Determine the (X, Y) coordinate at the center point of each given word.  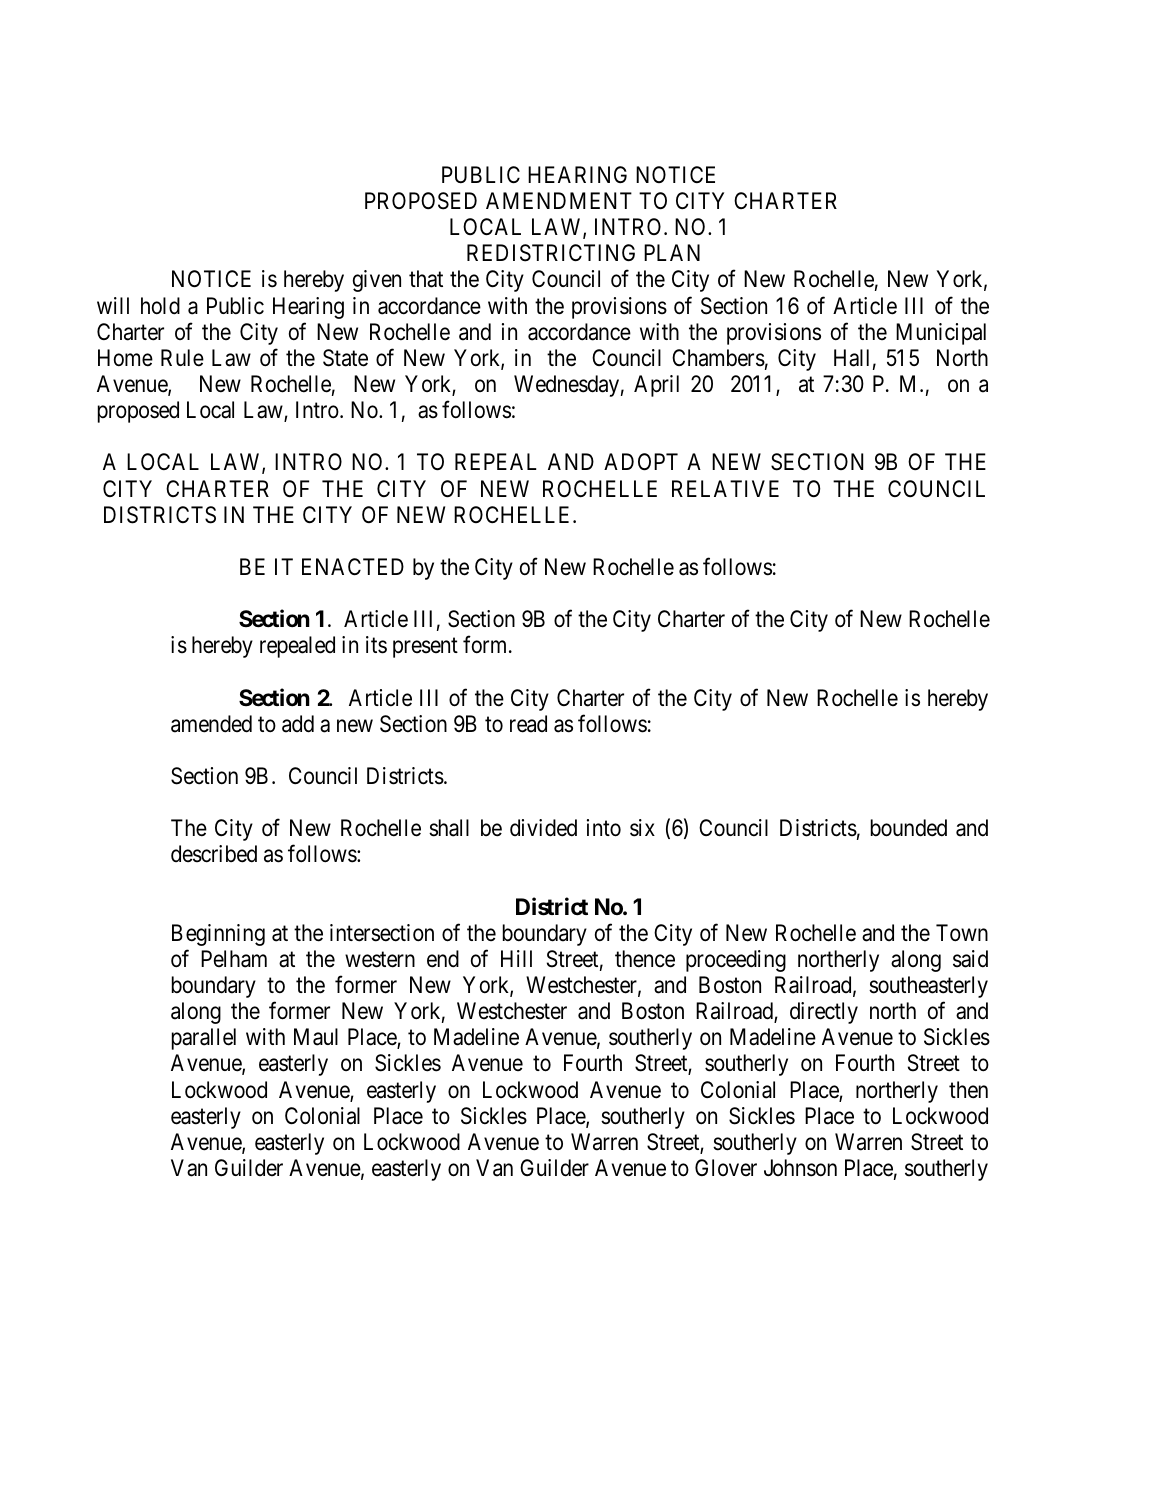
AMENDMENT (559, 200)
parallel (204, 1039)
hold (160, 306)
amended (211, 724)
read (528, 724)
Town (962, 933)
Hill (516, 958)
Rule (182, 358)
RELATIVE (725, 488)
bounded (909, 828)
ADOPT (641, 462)
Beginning (218, 935)
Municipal (941, 334)
